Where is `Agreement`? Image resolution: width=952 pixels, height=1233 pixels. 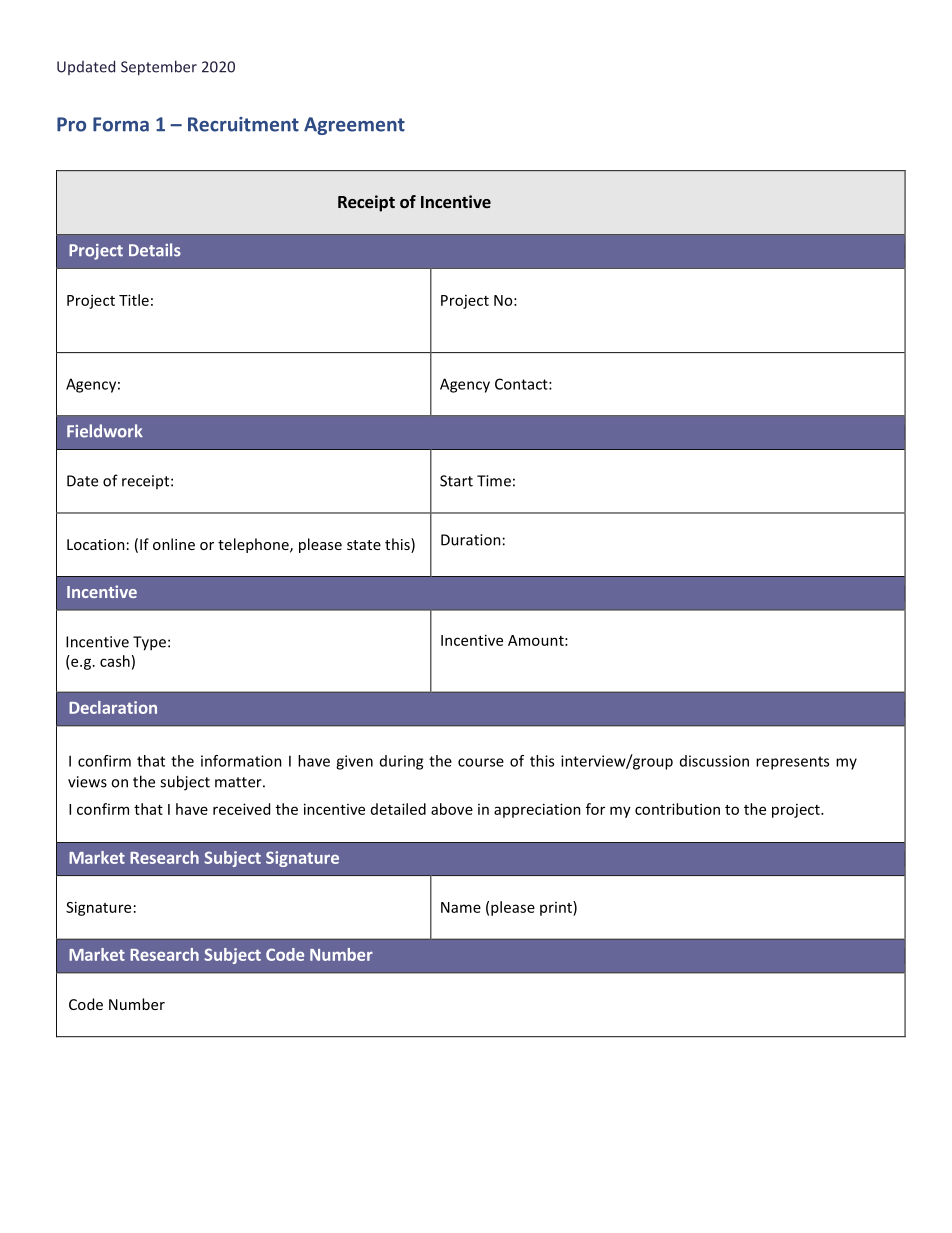 Agreement is located at coordinates (354, 126).
